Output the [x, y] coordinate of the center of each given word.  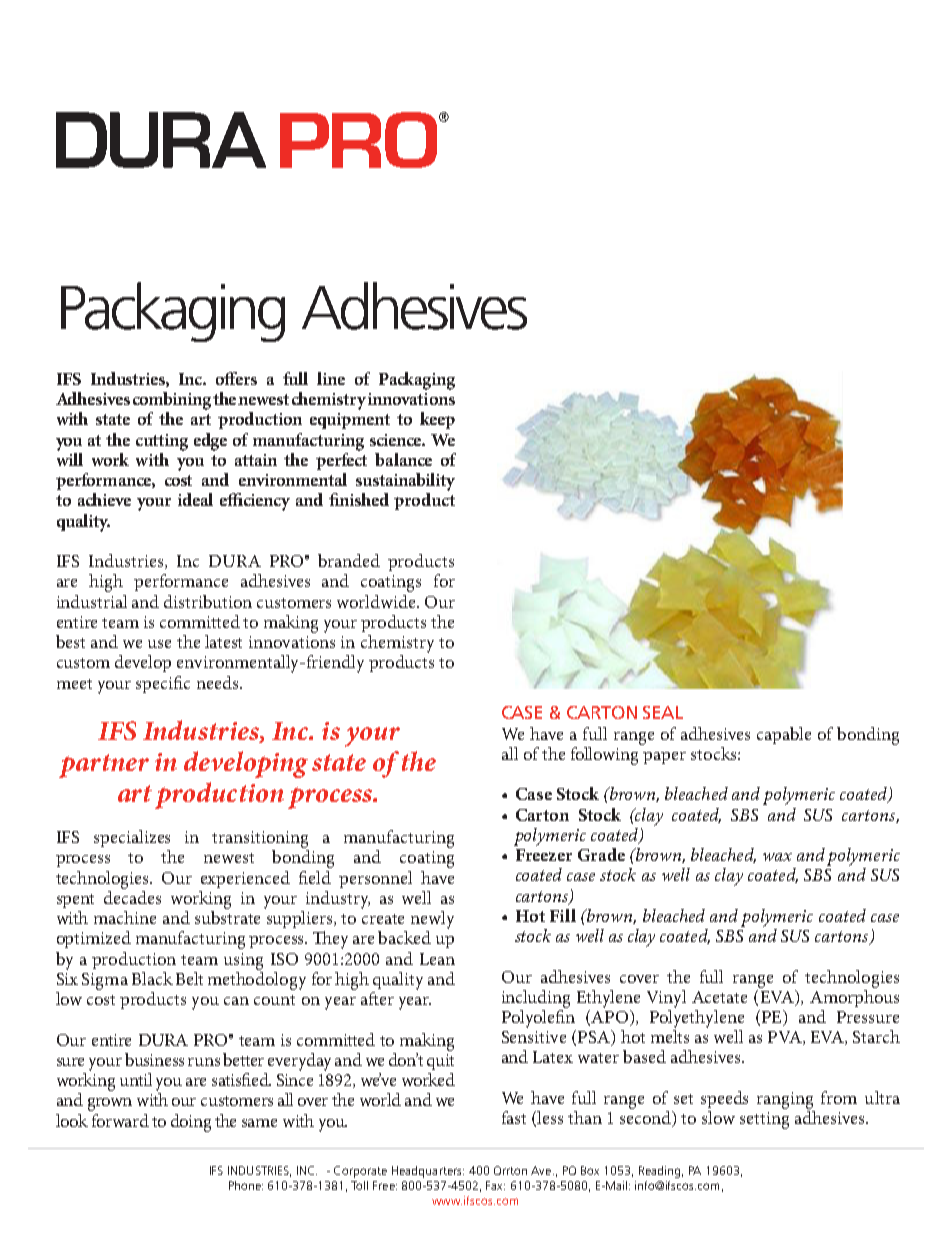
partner [104, 766]
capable [784, 735]
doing [191, 1123]
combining [173, 401]
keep [437, 420]
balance [403, 459]
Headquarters [428, 1172]
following [606, 754]
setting [764, 1120]
